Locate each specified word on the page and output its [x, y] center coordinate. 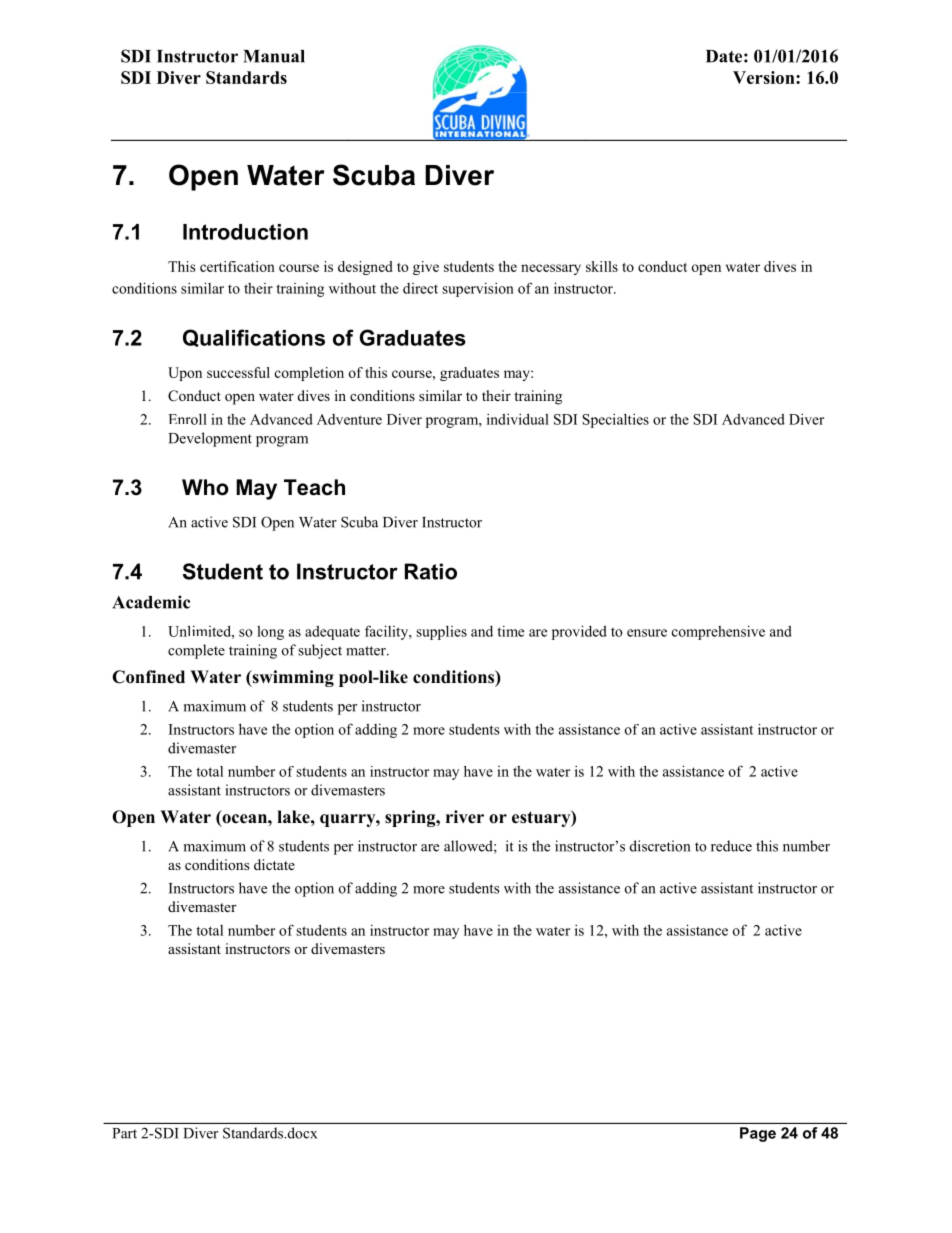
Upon [185, 374]
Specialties [615, 420]
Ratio [431, 571]
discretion [660, 846]
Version [765, 77]
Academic [151, 602]
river [465, 817]
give [426, 268]
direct [420, 288]
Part [125, 1133]
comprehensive [718, 633]
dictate [274, 864]
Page [758, 1134]
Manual [274, 56]
